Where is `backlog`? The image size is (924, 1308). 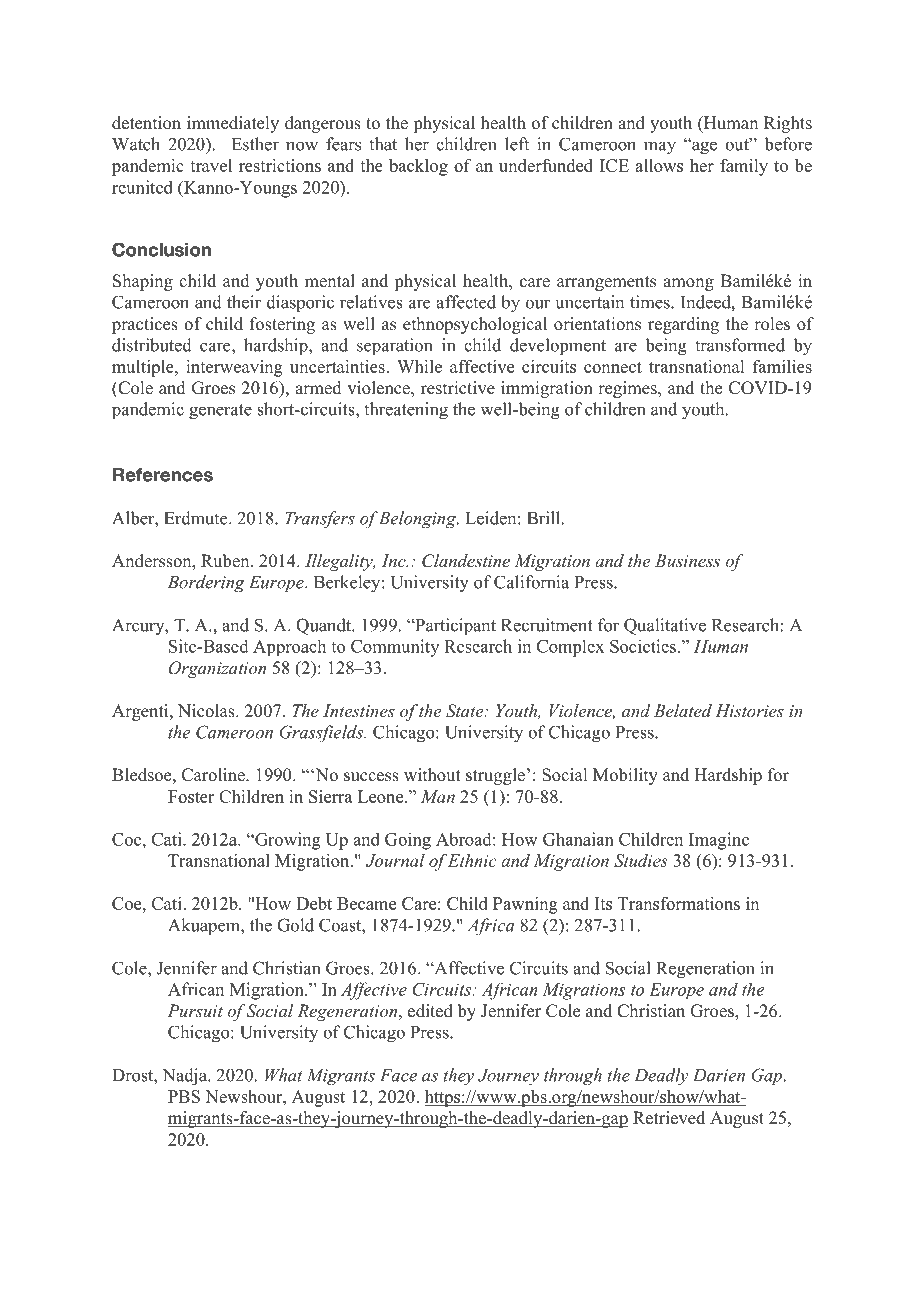 backlog is located at coordinates (418, 167).
